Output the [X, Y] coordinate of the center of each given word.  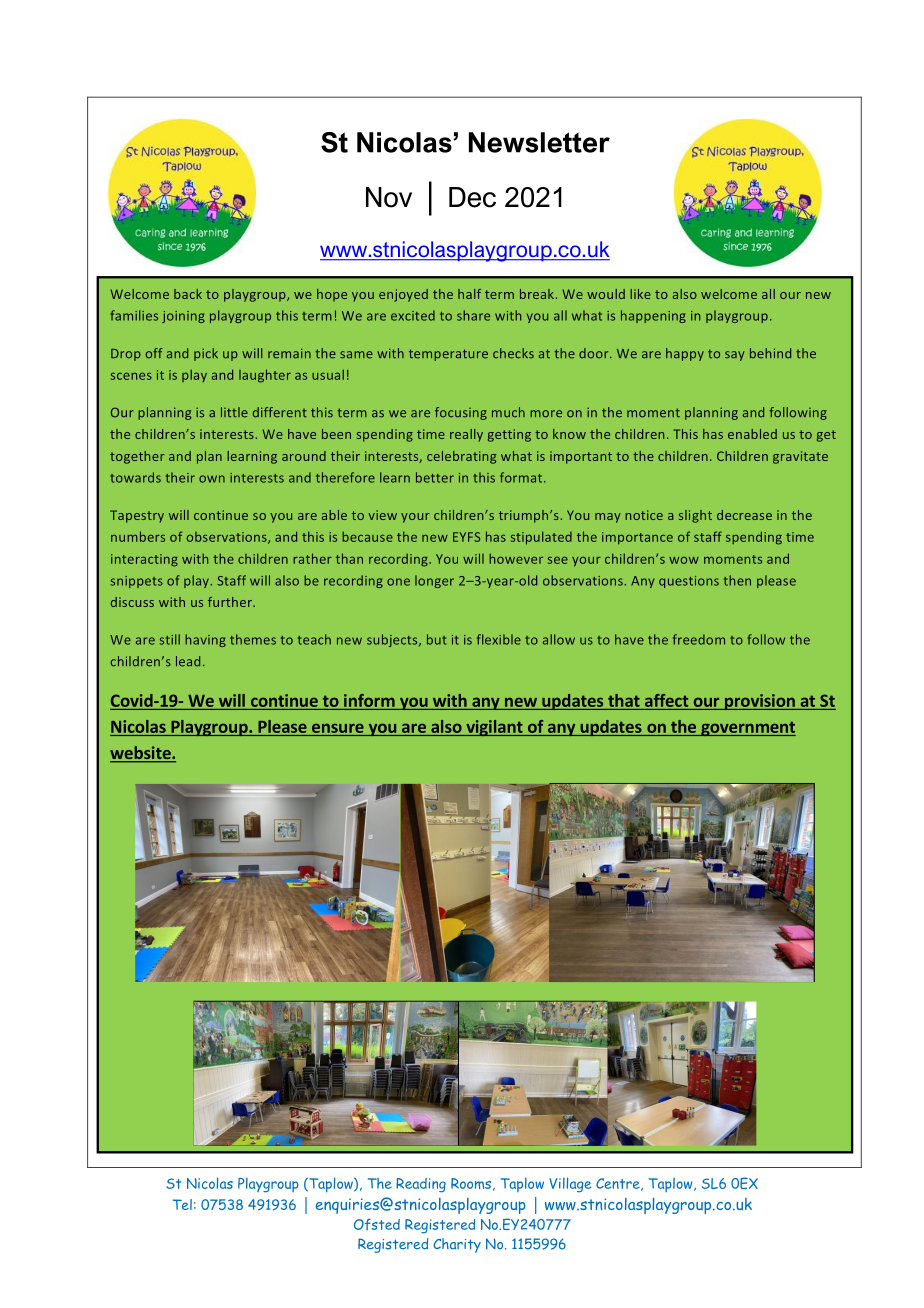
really [466, 435]
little [234, 412]
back [188, 294]
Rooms [471, 1183]
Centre [619, 1184]
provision [759, 702]
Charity [457, 1245]
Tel [182, 1204]
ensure [338, 728]
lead [188, 661]
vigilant [494, 728]
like [640, 294]
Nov [389, 197]
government [747, 728]
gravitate [800, 457]
